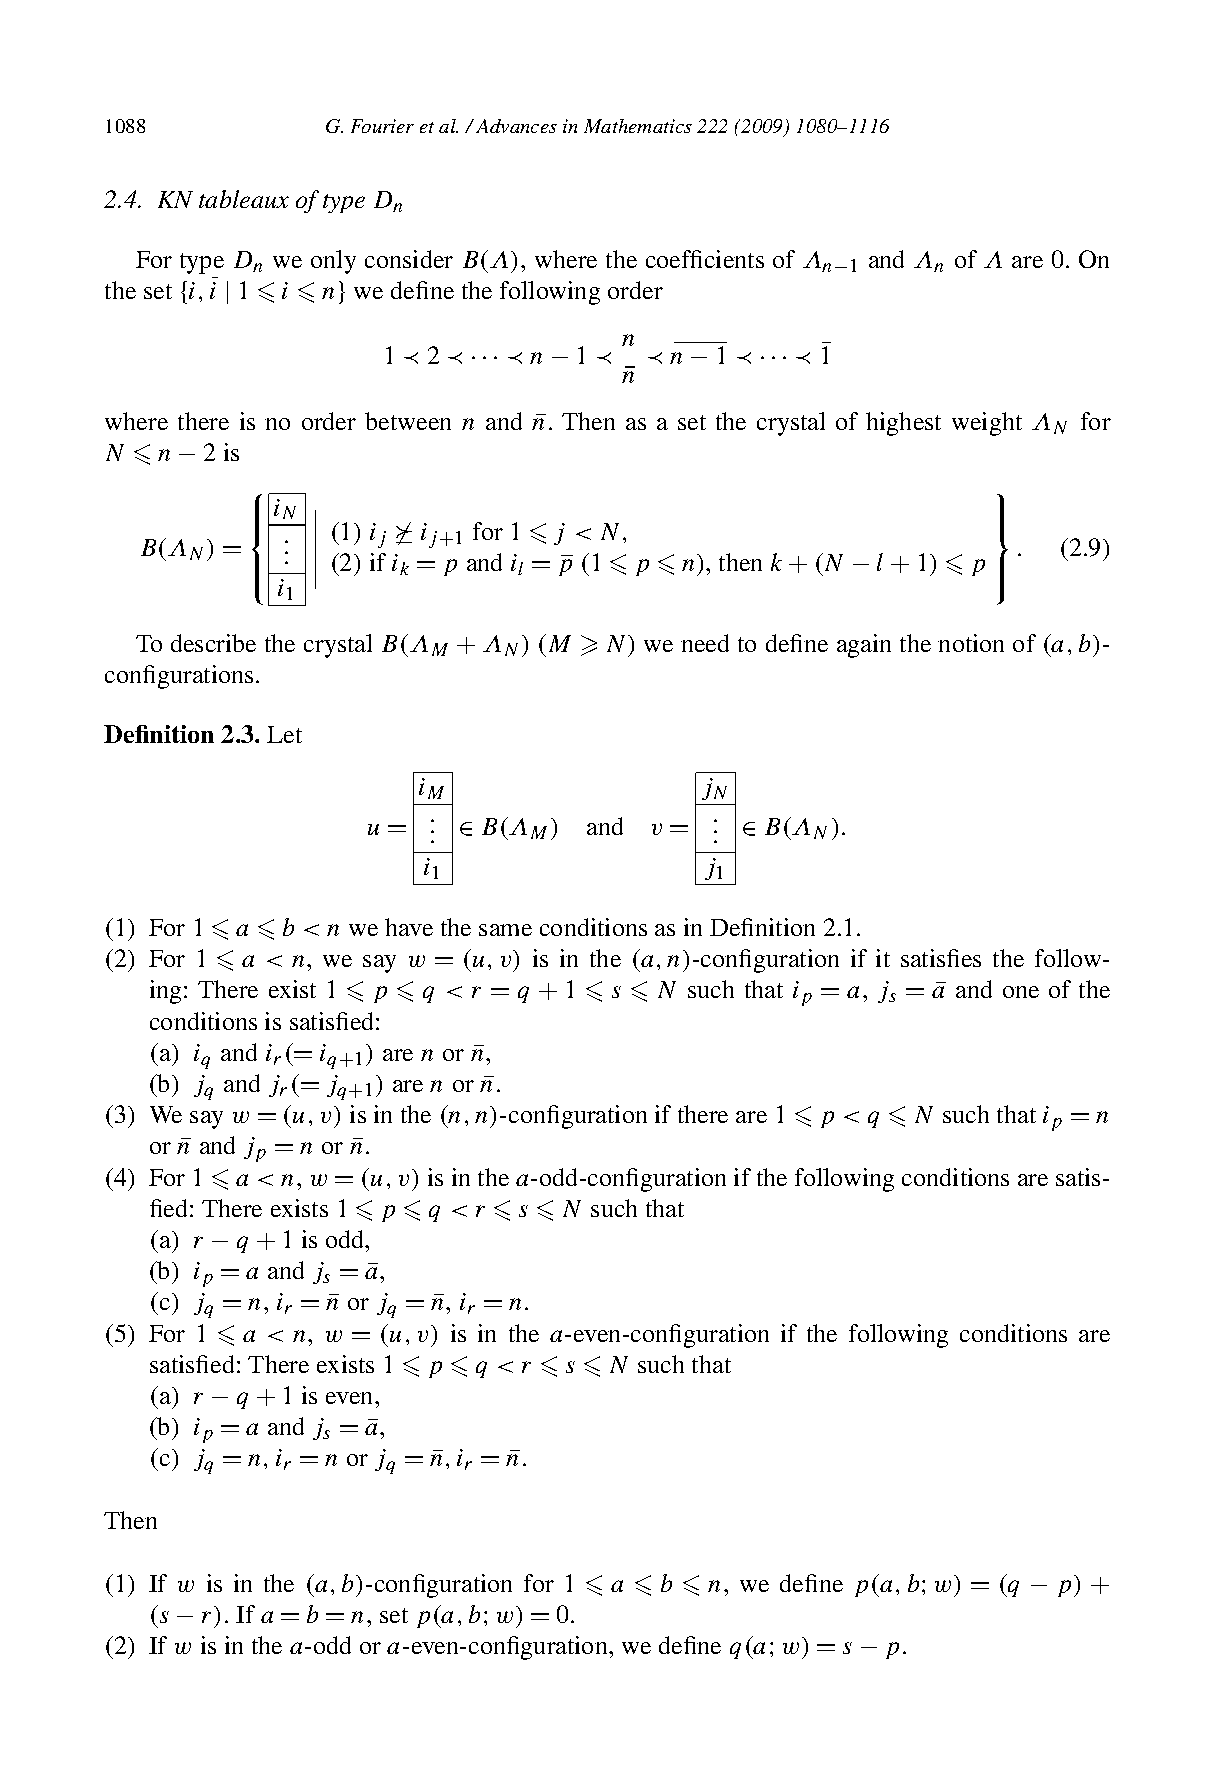 This image has height=1789, width=1230. I want to click on have, so click(409, 927).
